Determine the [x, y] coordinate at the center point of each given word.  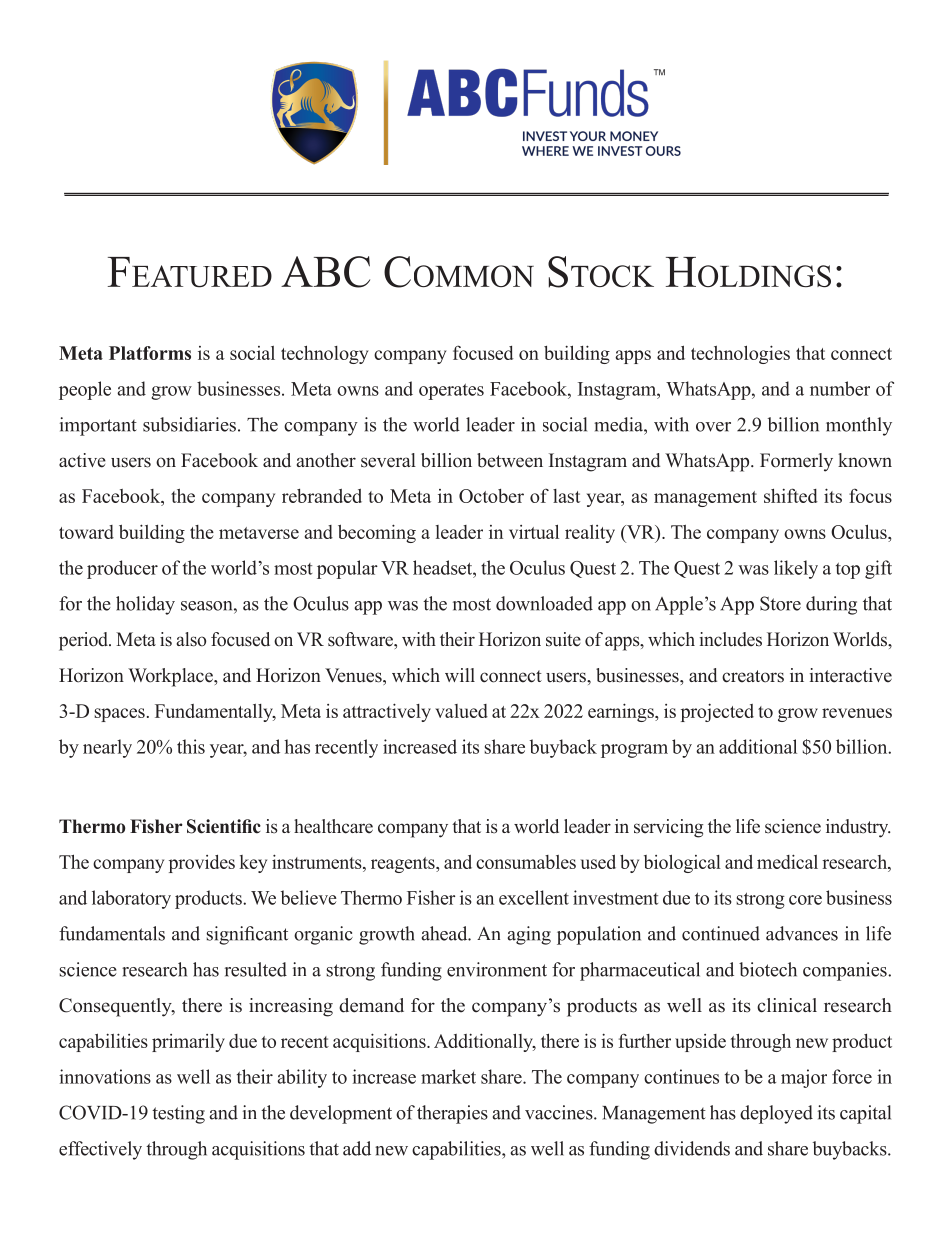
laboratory [131, 899]
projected [717, 712]
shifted [791, 495]
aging [529, 935]
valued [461, 711]
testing [178, 1114]
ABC [325, 272]
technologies [740, 354]
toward [86, 532]
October [491, 496]
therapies [452, 1114]
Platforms [150, 353]
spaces [119, 715]
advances [802, 933]
